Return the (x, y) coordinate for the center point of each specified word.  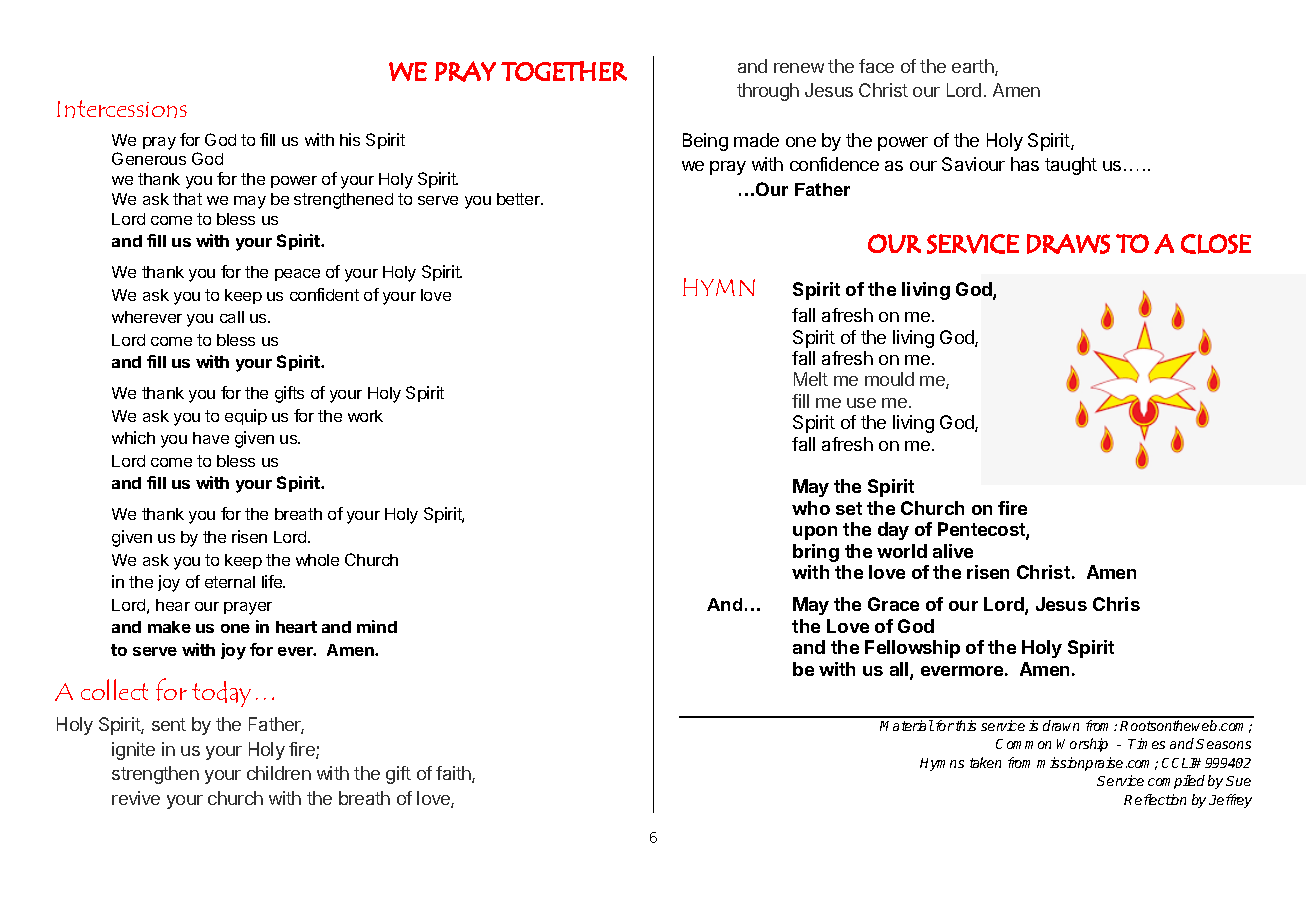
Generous (149, 158)
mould (889, 379)
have (211, 438)
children (279, 773)
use (861, 403)
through (768, 92)
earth (974, 67)
